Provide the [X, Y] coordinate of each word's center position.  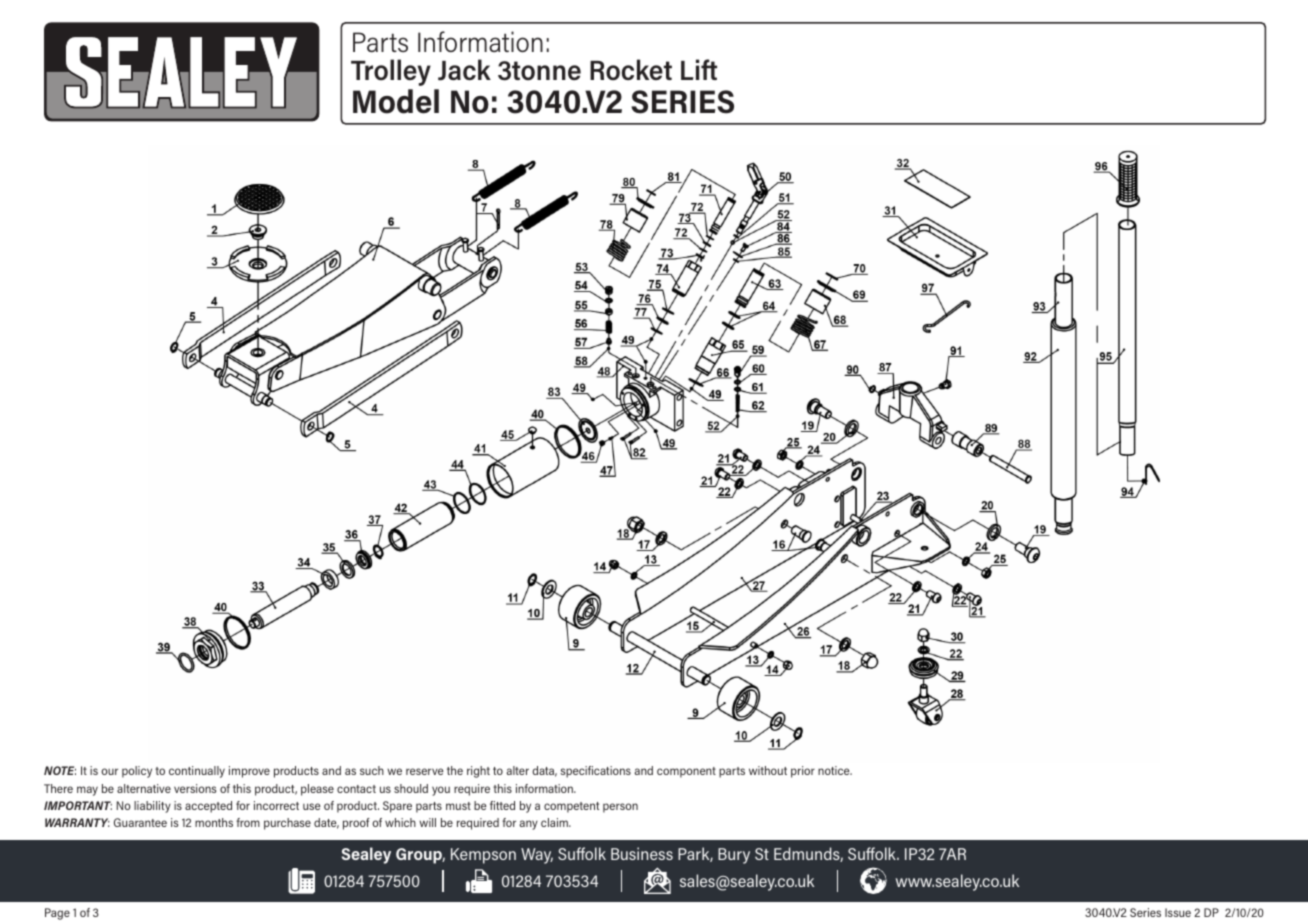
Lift [699, 69]
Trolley [391, 72]
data [544, 771]
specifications [595, 772]
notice [835, 770]
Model [396, 101]
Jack [464, 70]
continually [197, 772]
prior [803, 772]
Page [57, 914]
